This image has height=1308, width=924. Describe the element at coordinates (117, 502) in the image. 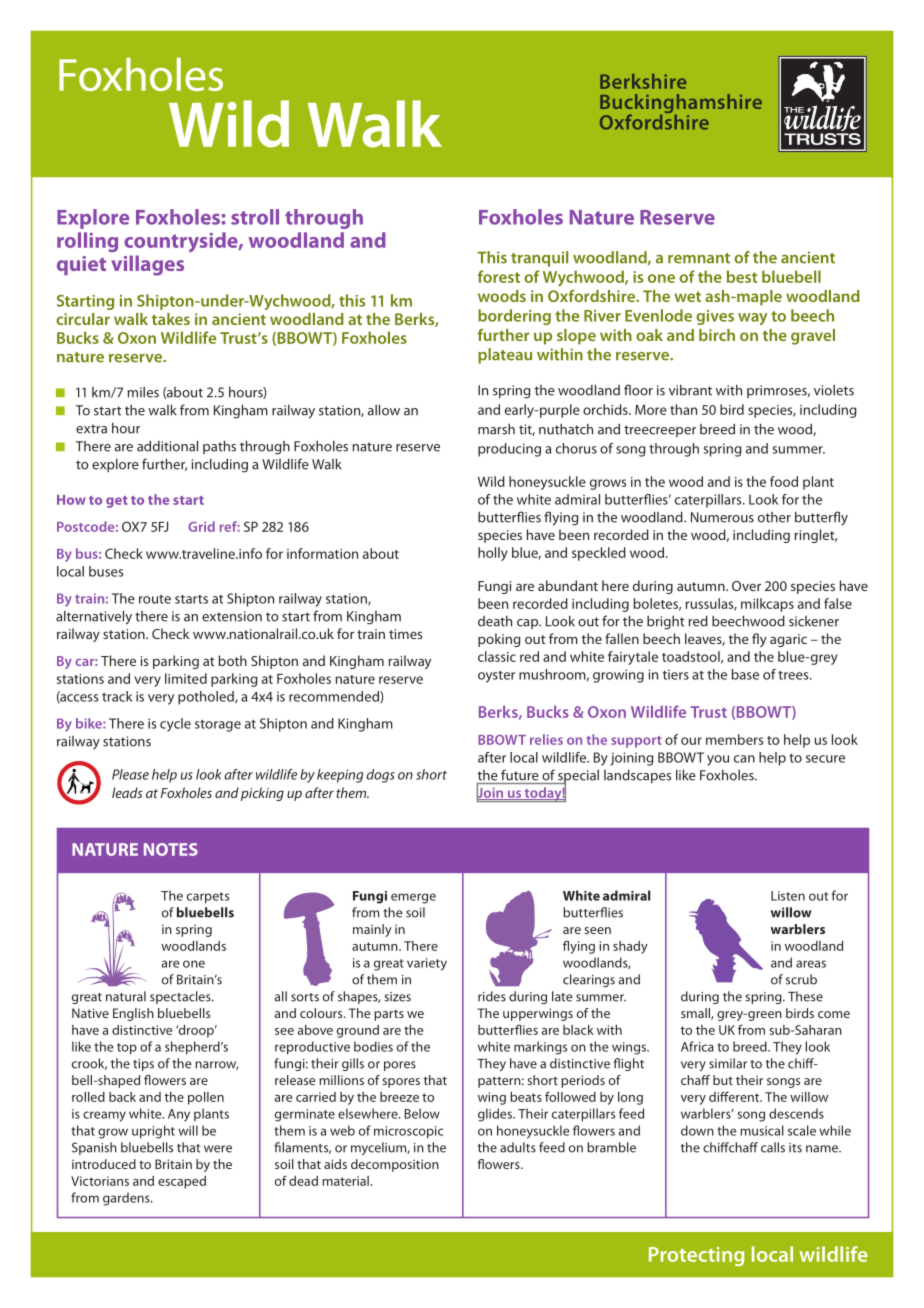

I see `get` at that location.
